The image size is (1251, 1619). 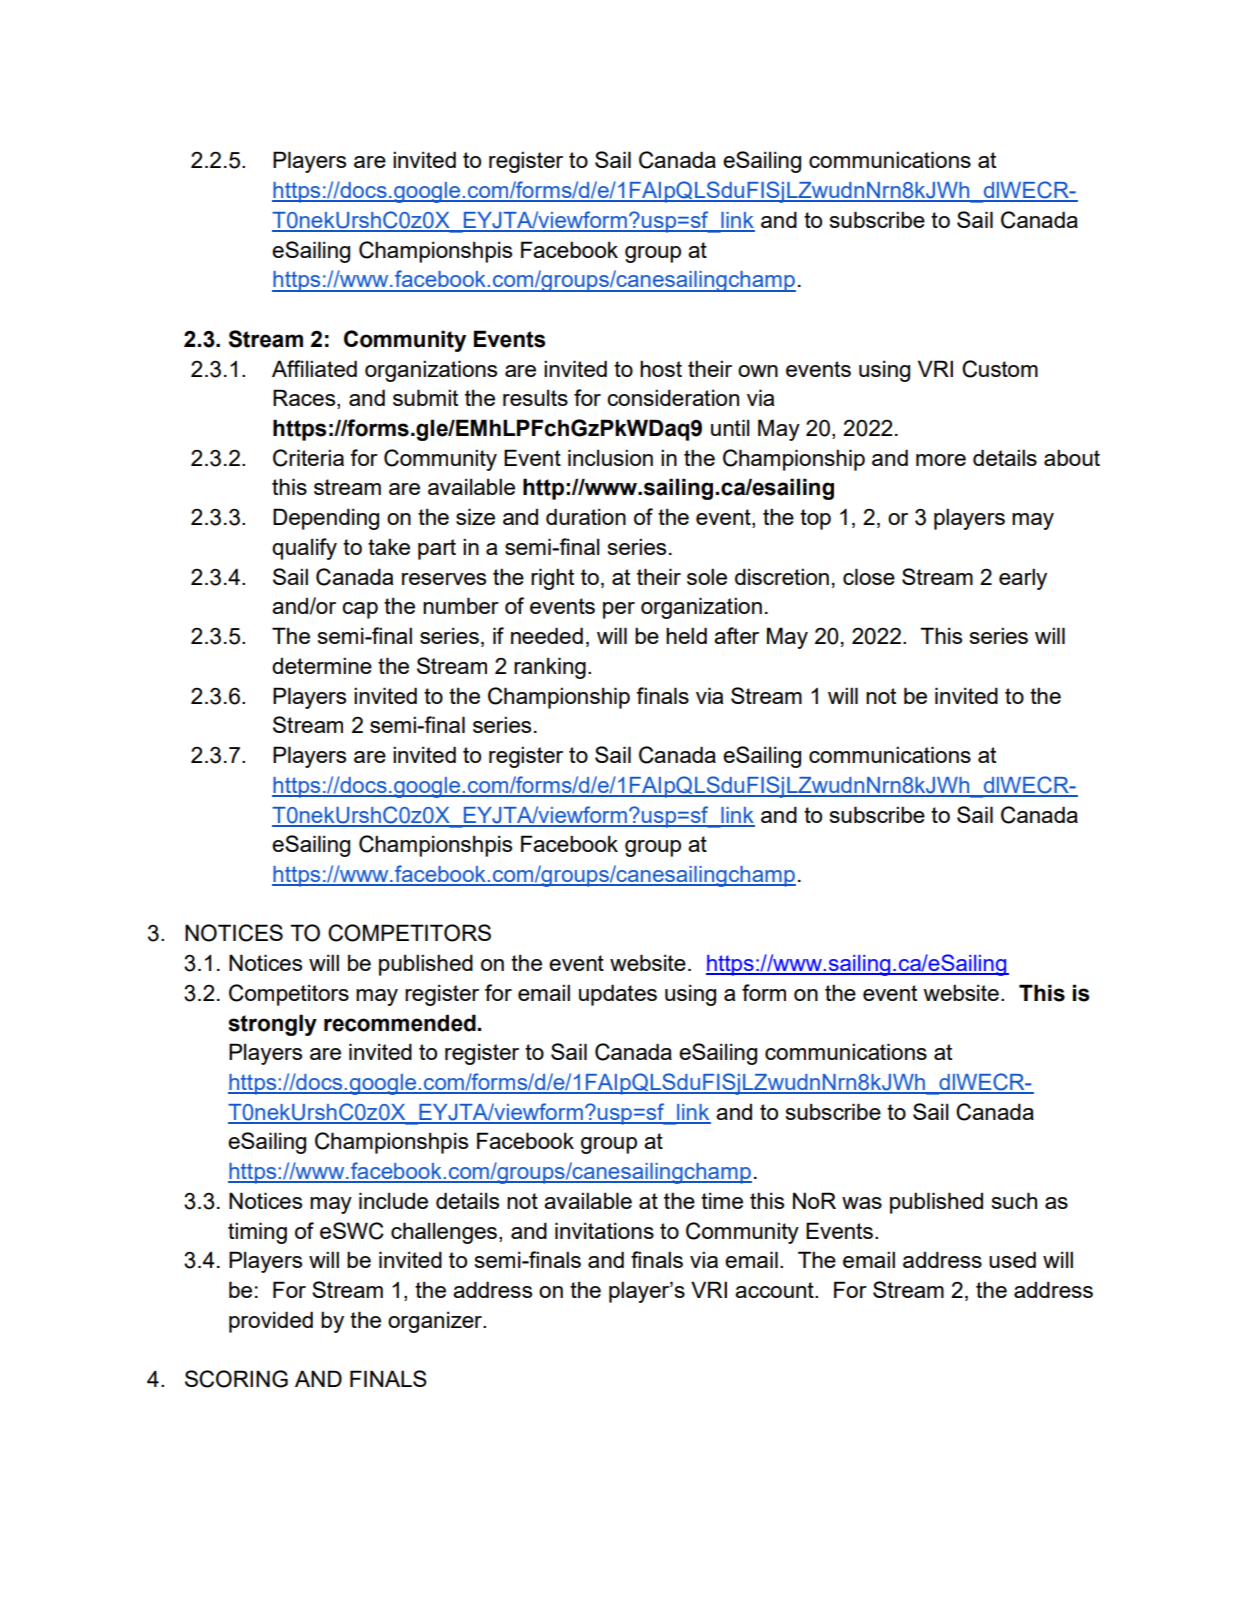 I want to click on provided, so click(x=271, y=1322).
